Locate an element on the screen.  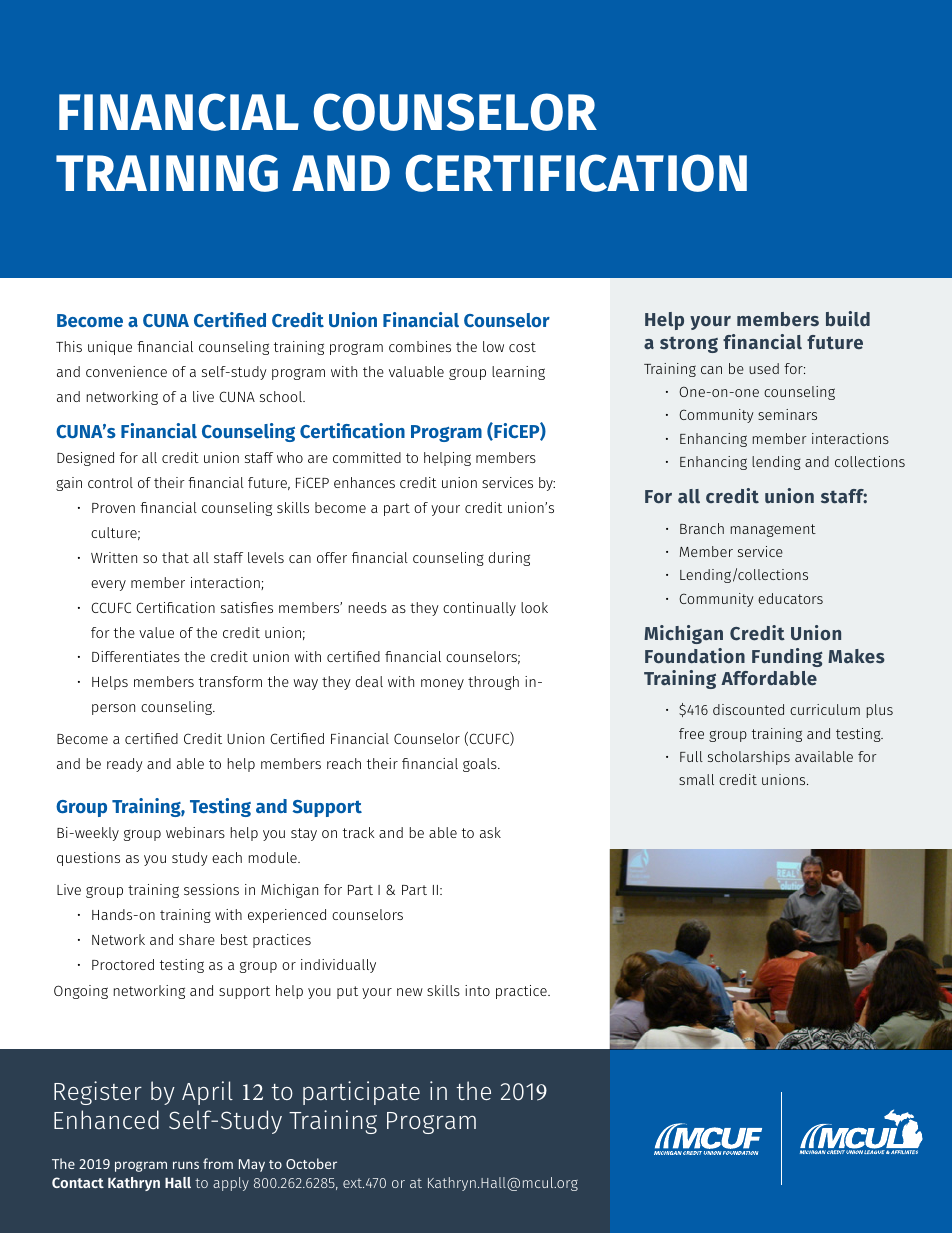
unique is located at coordinates (110, 348).
